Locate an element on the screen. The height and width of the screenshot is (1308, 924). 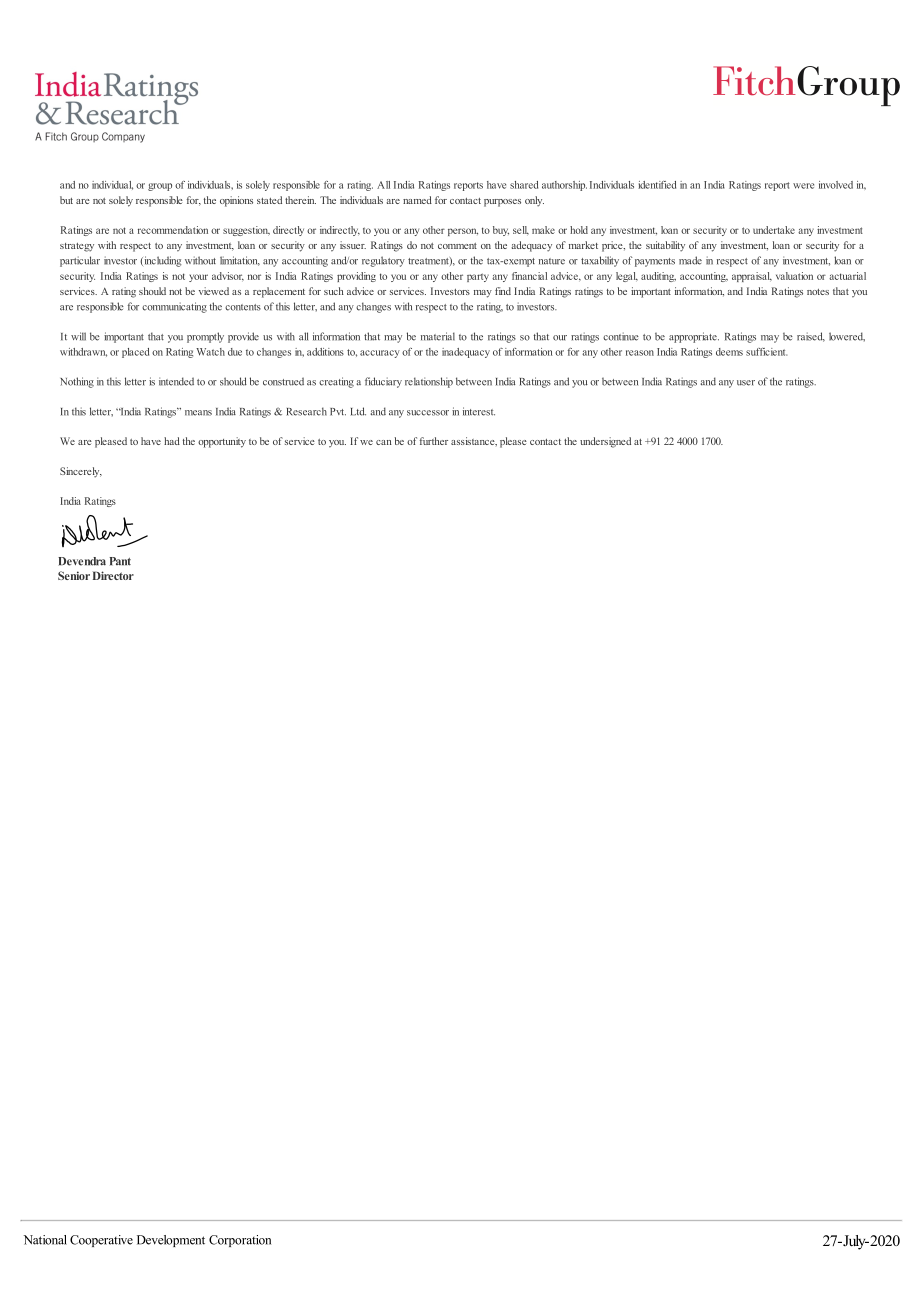
undersigned is located at coordinates (605, 442).
